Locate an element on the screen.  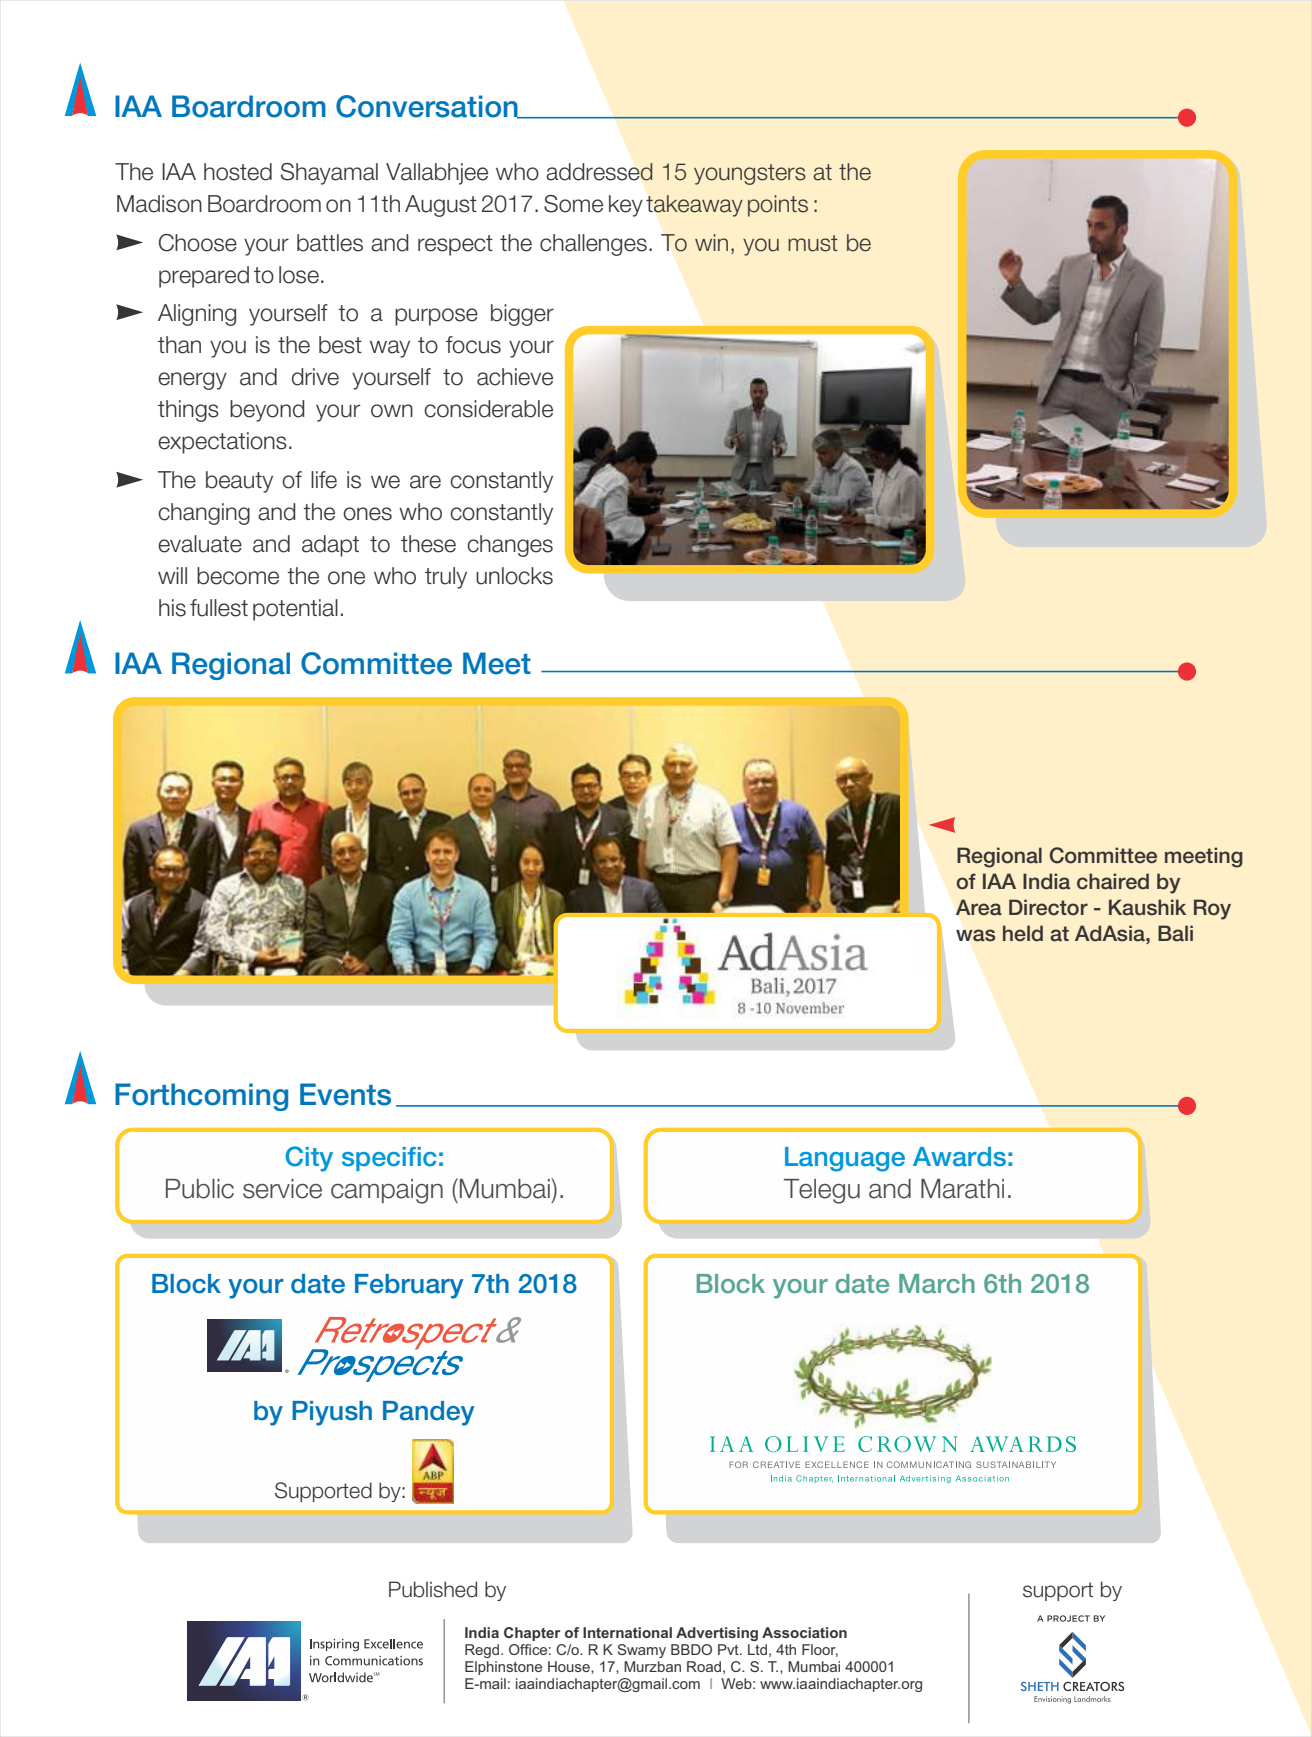
changes is located at coordinates (510, 546).
